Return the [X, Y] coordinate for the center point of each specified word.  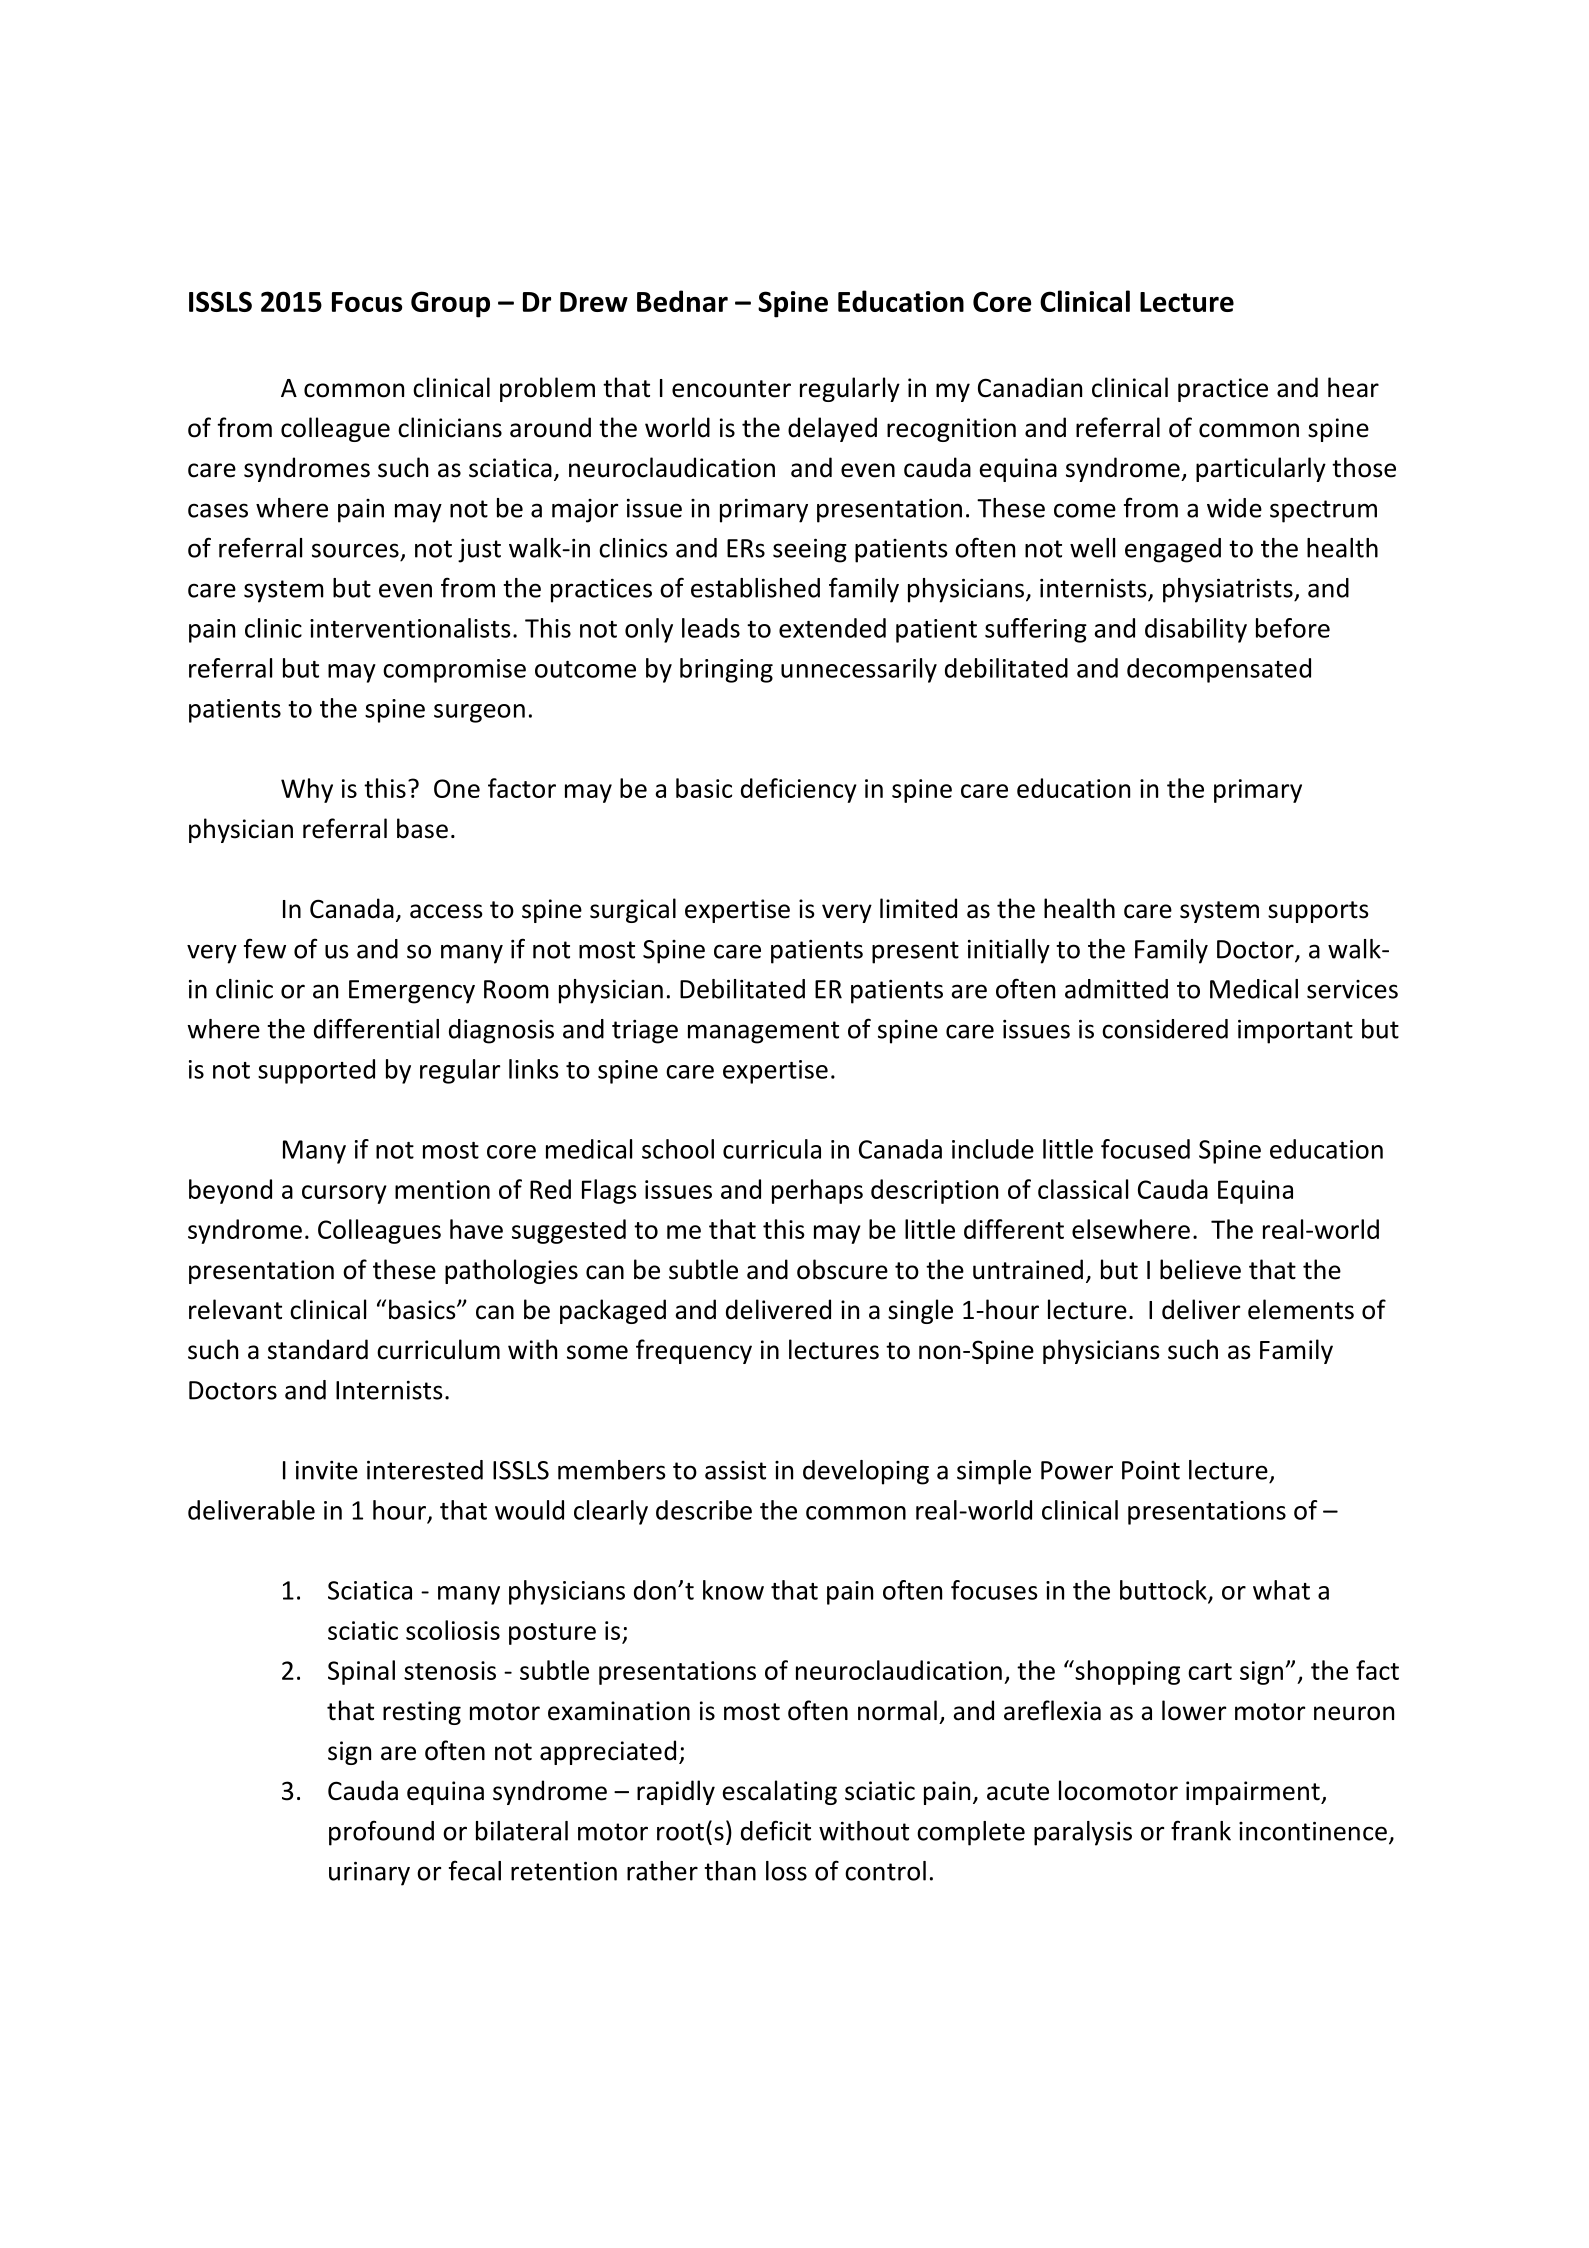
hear [1353, 387]
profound [381, 1833]
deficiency [799, 790]
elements [1301, 1309]
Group [450, 304]
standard [318, 1349]
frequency [694, 1351]
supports [1318, 912]
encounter [731, 389]
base [422, 828]
